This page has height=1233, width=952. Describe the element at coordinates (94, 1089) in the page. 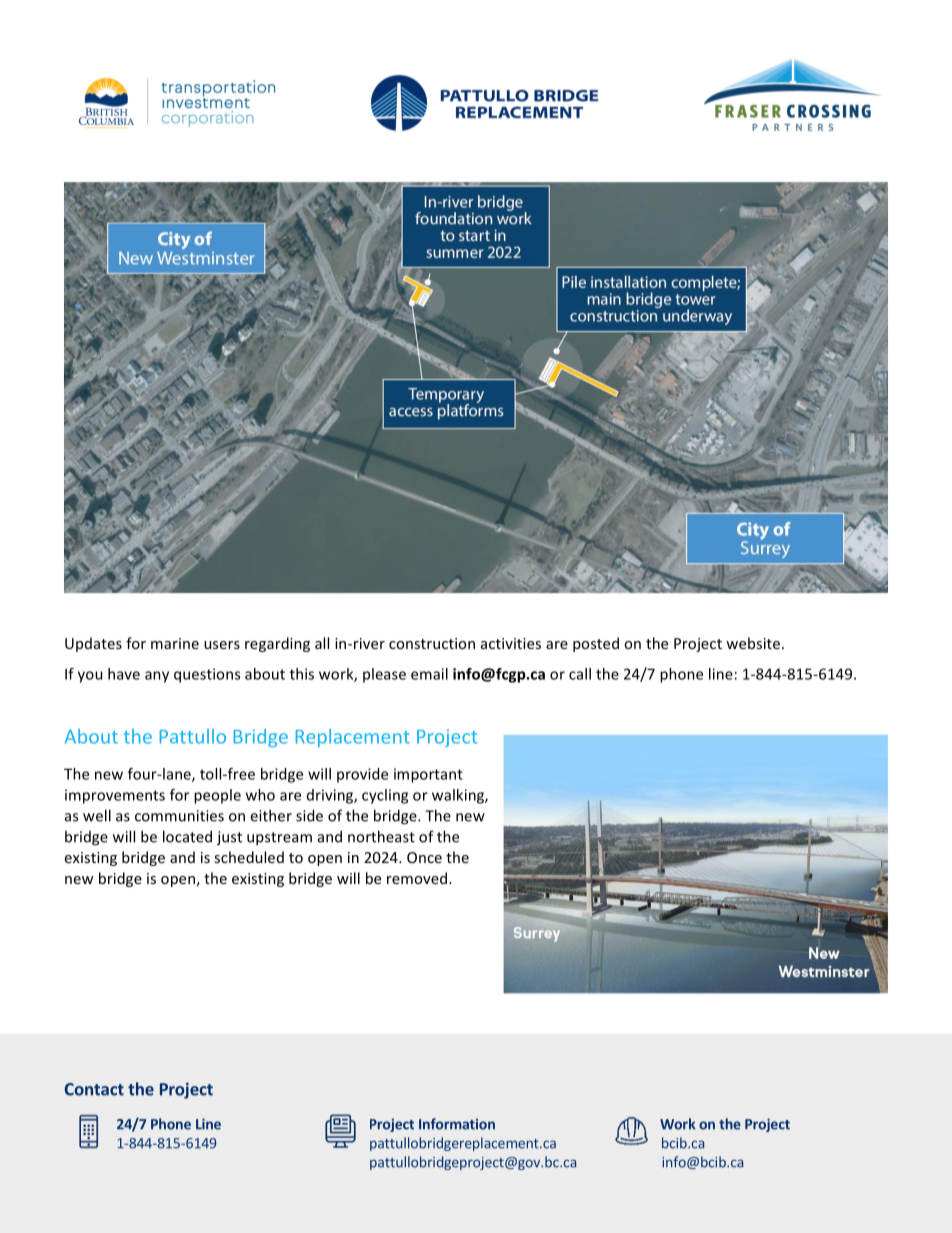

I see `Contact` at that location.
